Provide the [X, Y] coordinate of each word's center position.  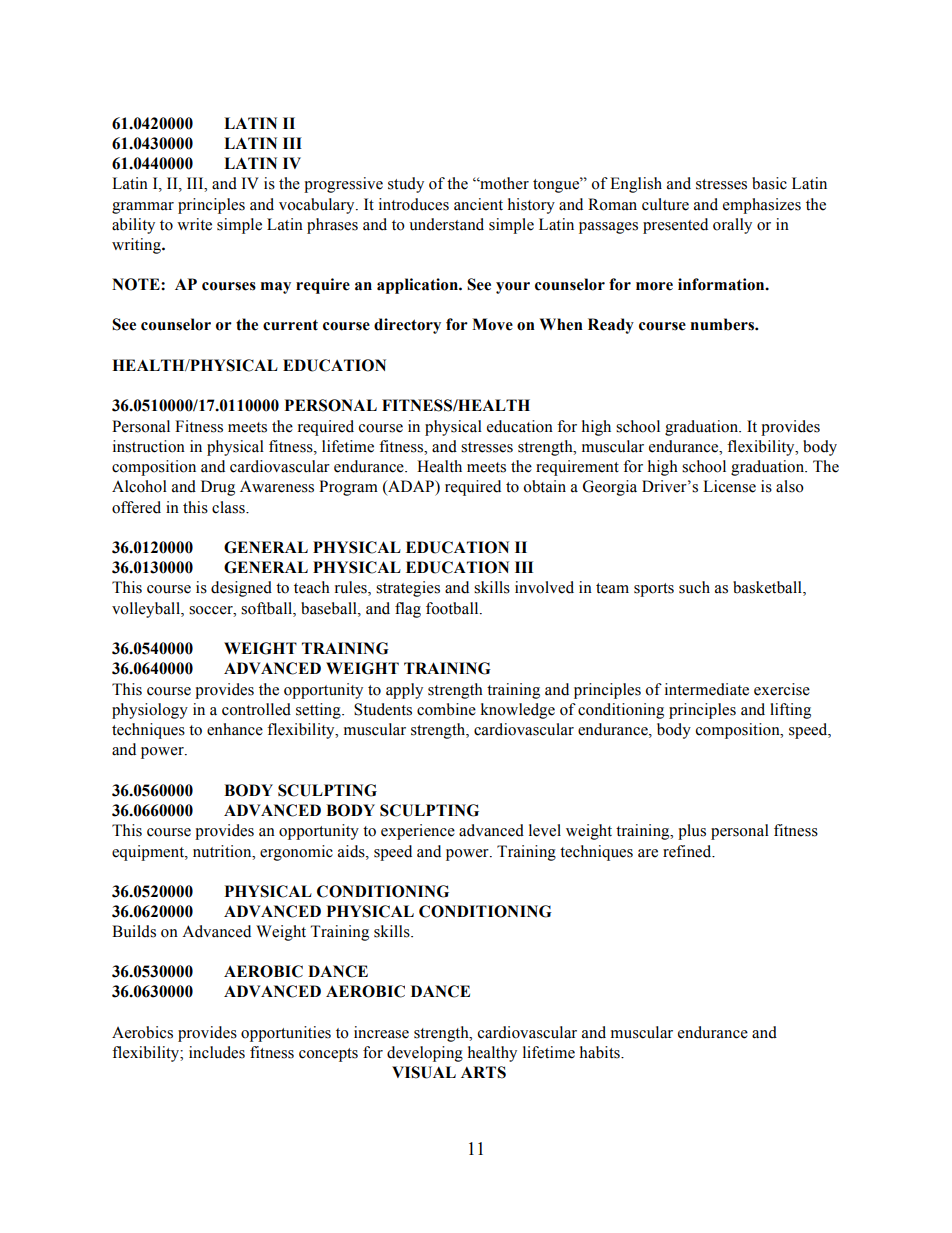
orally [732, 226]
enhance [235, 729]
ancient [478, 204]
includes [217, 1052]
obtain [544, 486]
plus [692, 832]
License [729, 486]
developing [425, 1054]
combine [446, 709]
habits [601, 1052]
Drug [218, 488]
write [194, 224]
